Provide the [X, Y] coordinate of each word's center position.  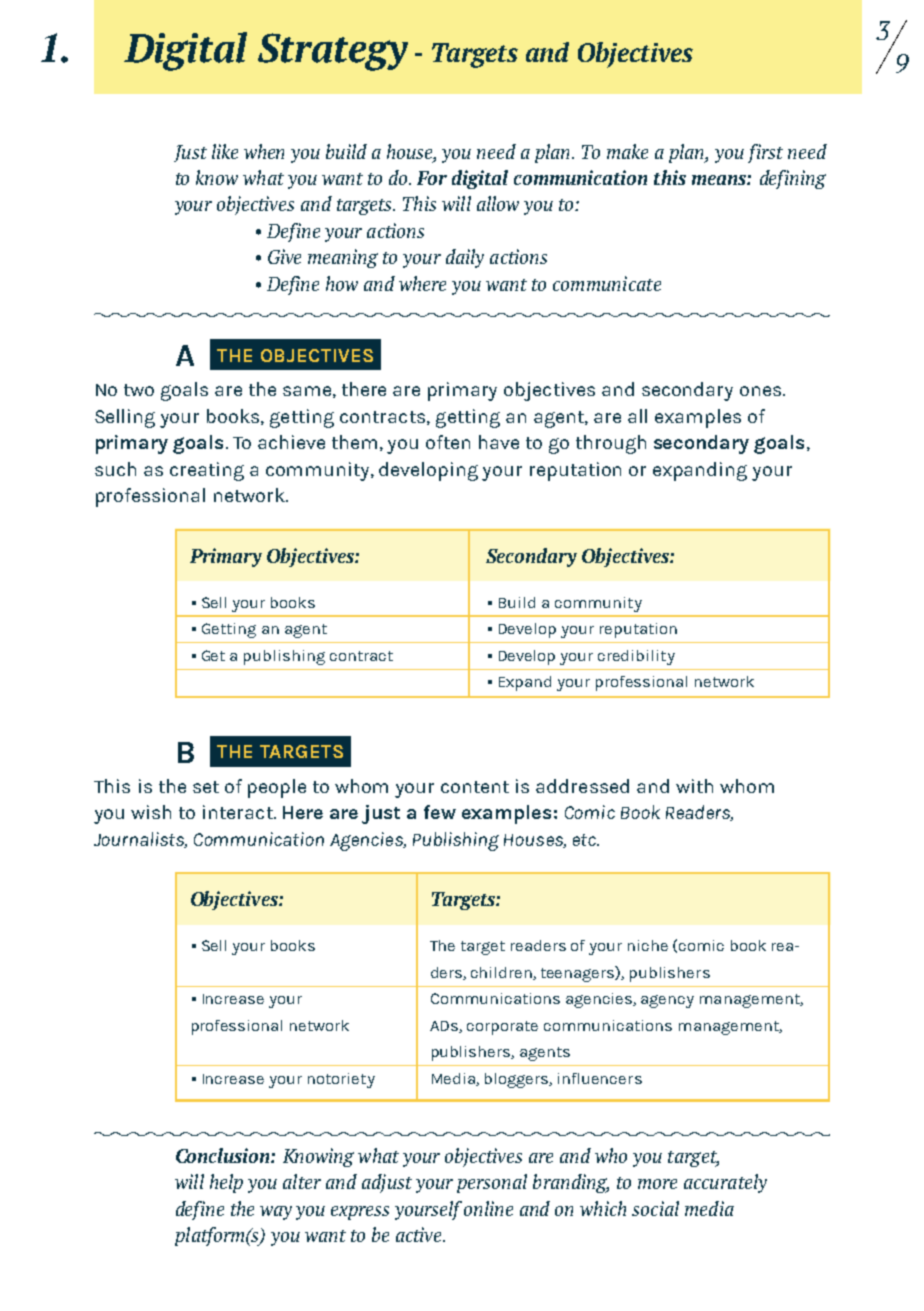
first [765, 153]
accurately [725, 1183]
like [225, 151]
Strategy [333, 52]
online [488, 1208]
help [226, 1183]
